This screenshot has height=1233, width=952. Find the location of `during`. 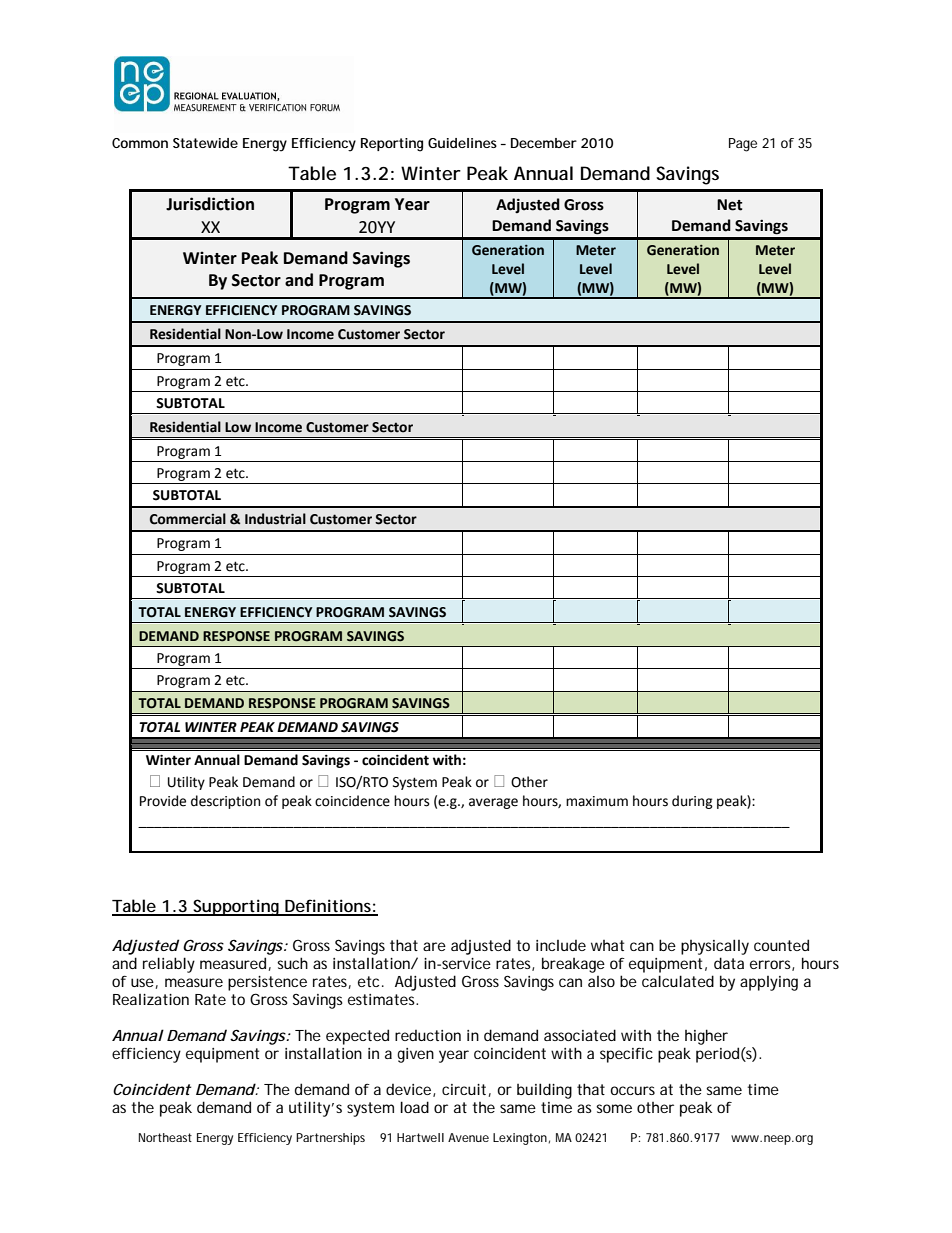

during is located at coordinates (692, 802).
